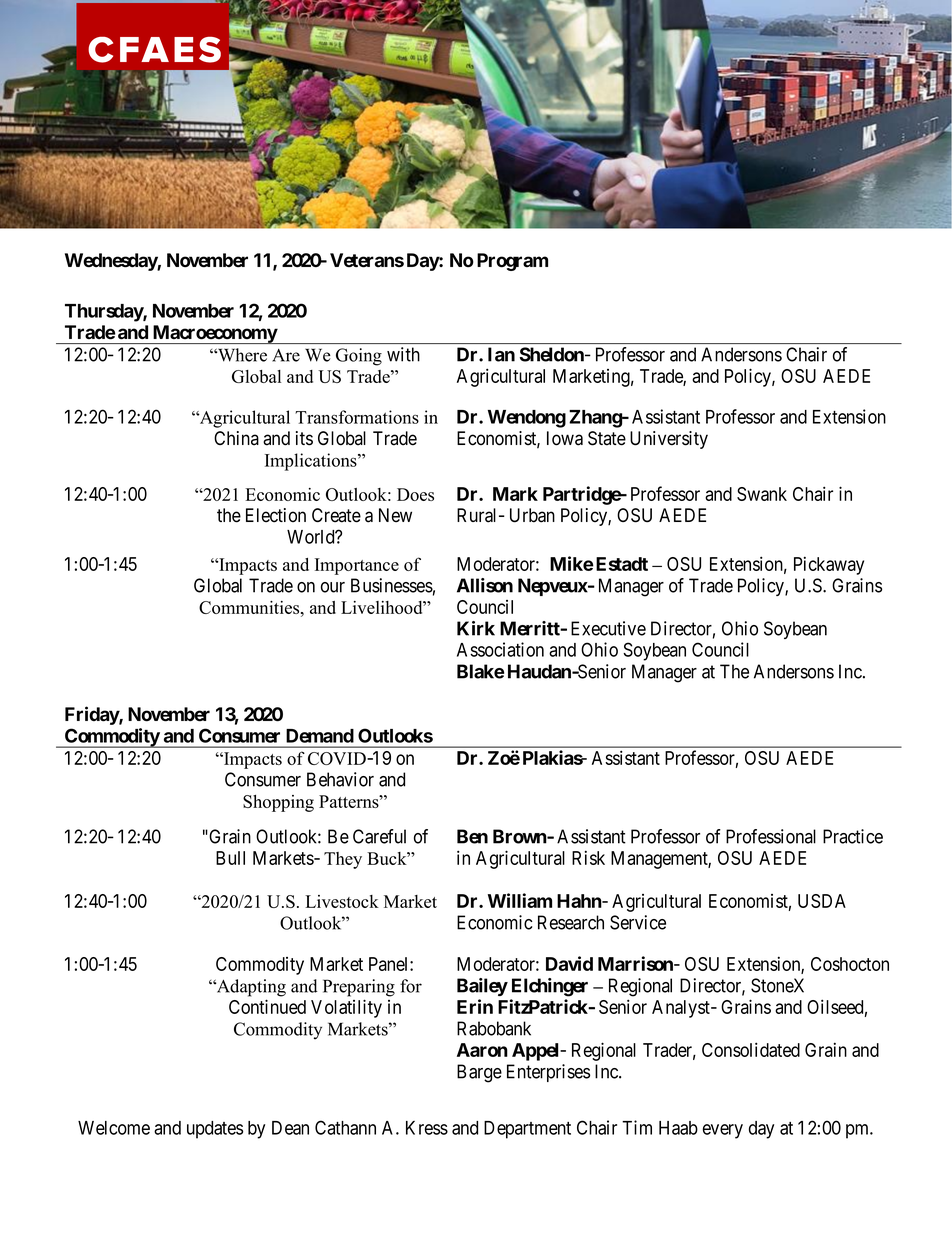 This image has height=1233, width=952. What do you see at coordinates (500, 649) in the image?
I see `Association` at bounding box center [500, 649].
